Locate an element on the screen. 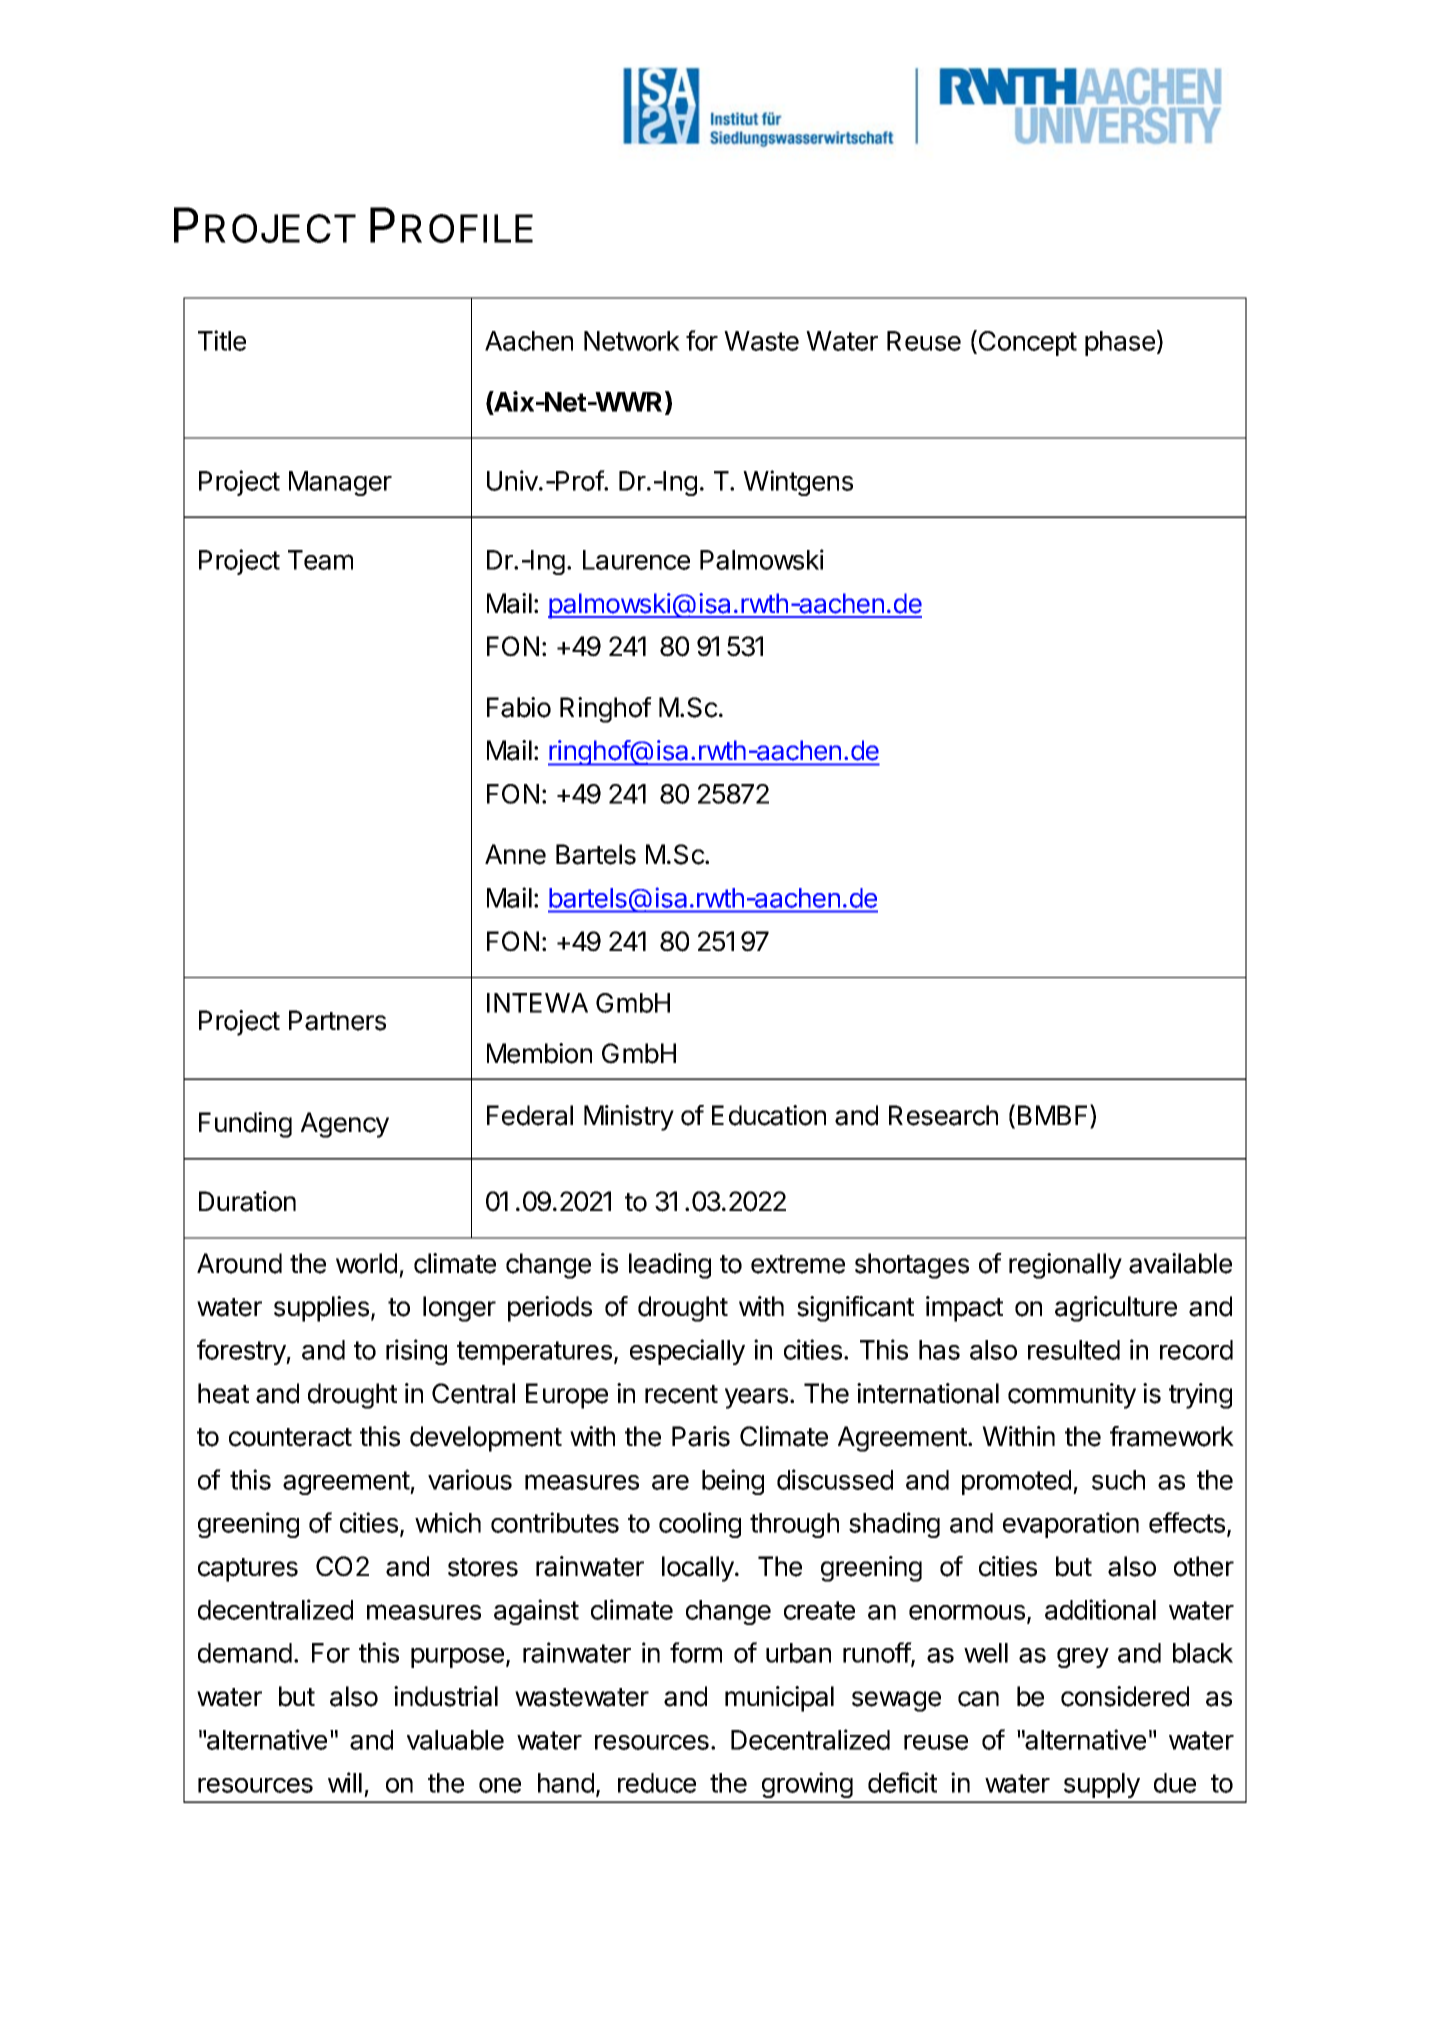 The height and width of the screenshot is (2026, 1432). supplies is located at coordinates (321, 1309).
